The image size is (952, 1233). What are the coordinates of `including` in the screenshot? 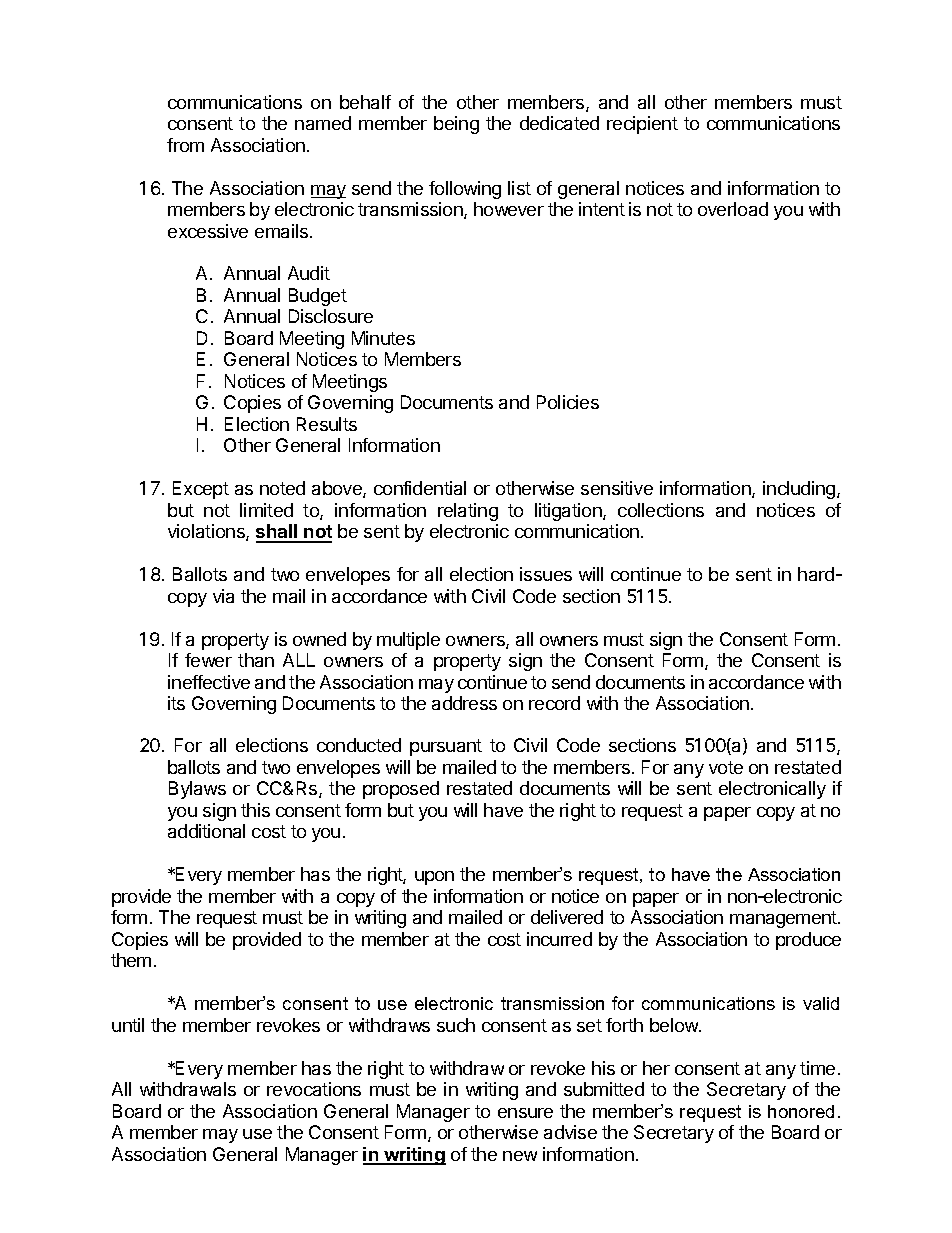 It's located at (800, 490).
